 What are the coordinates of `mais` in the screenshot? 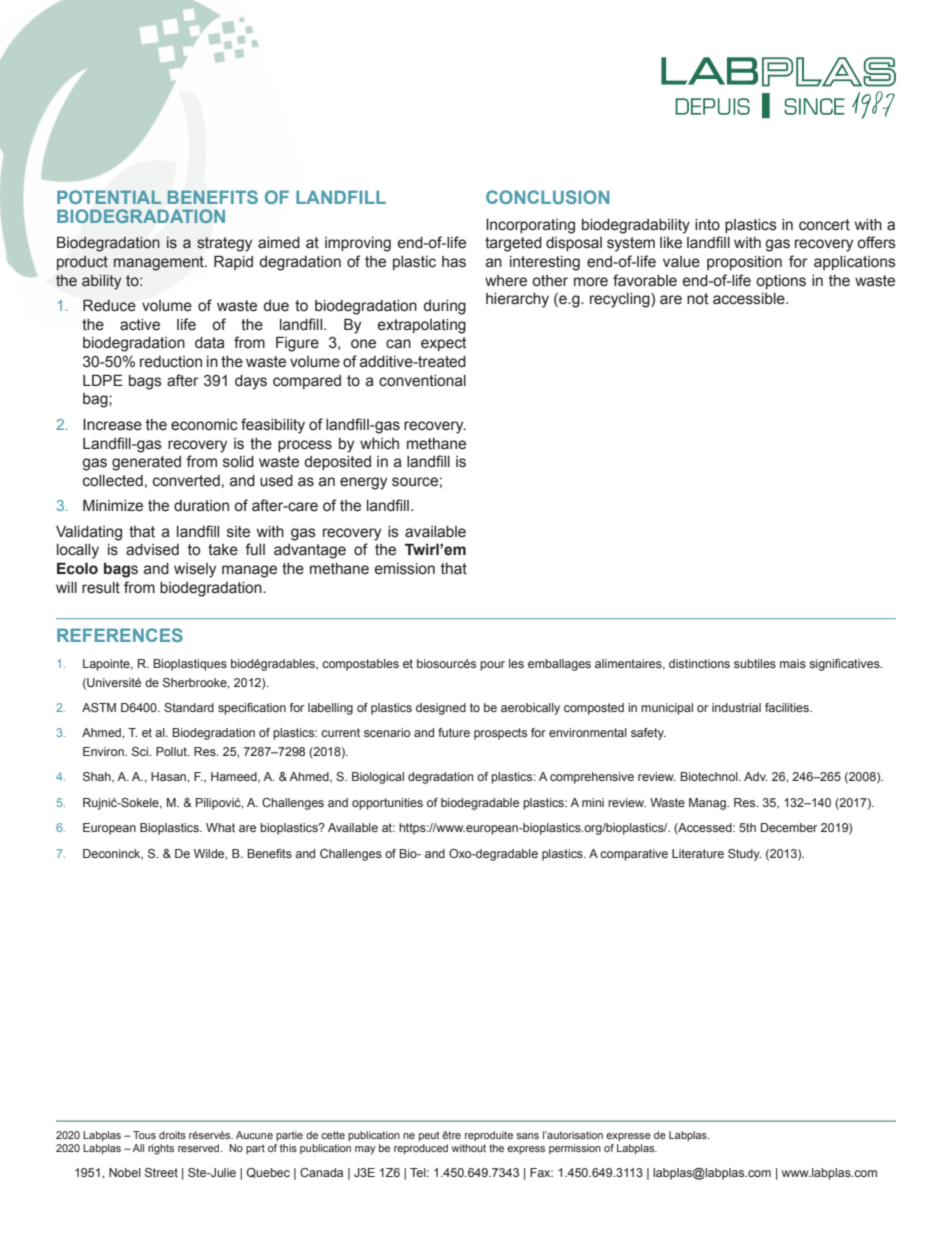 It's located at (793, 663).
